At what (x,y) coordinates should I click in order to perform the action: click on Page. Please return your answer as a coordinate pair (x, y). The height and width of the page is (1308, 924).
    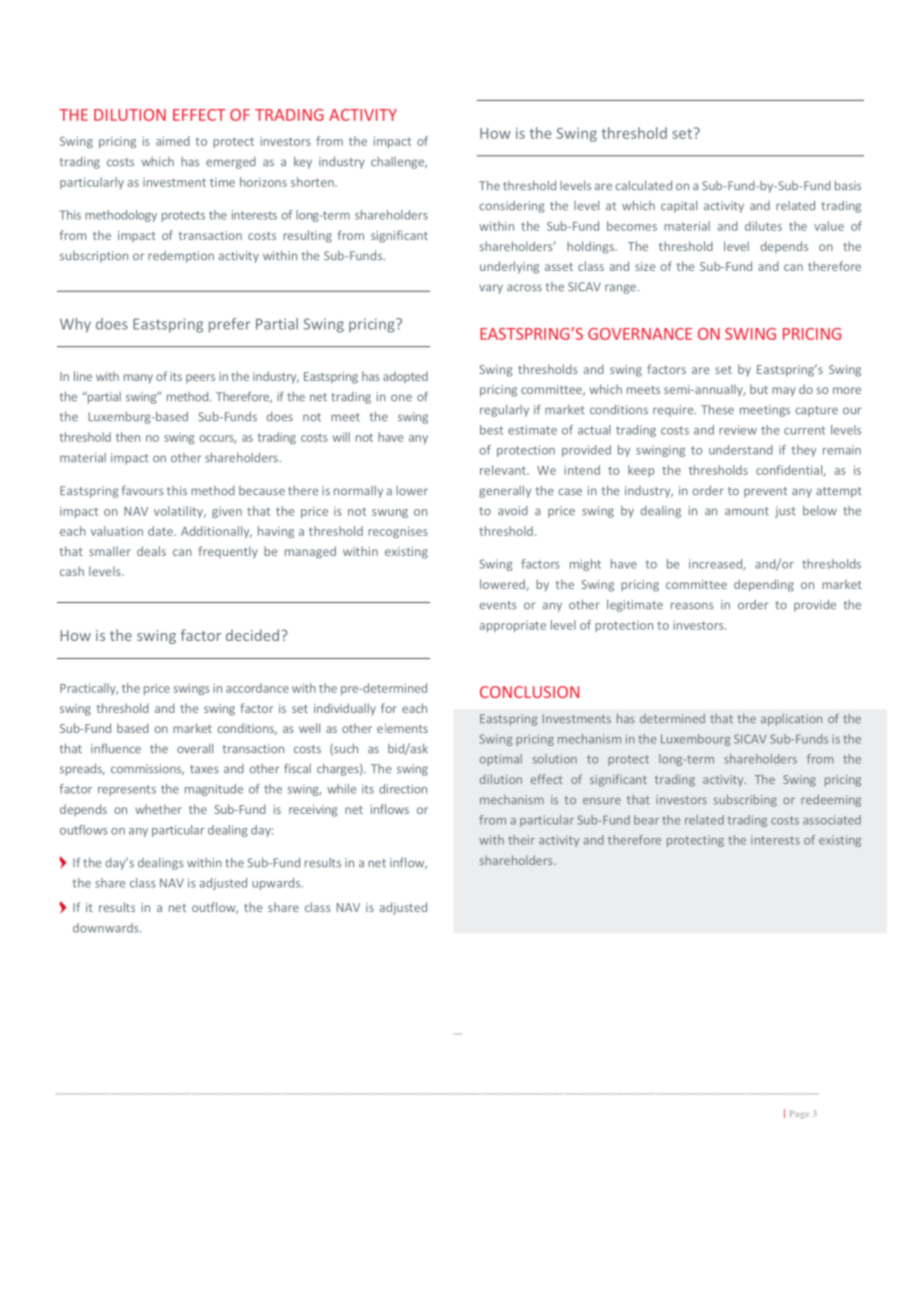
    Looking at the image, I should click on (799, 1114).
